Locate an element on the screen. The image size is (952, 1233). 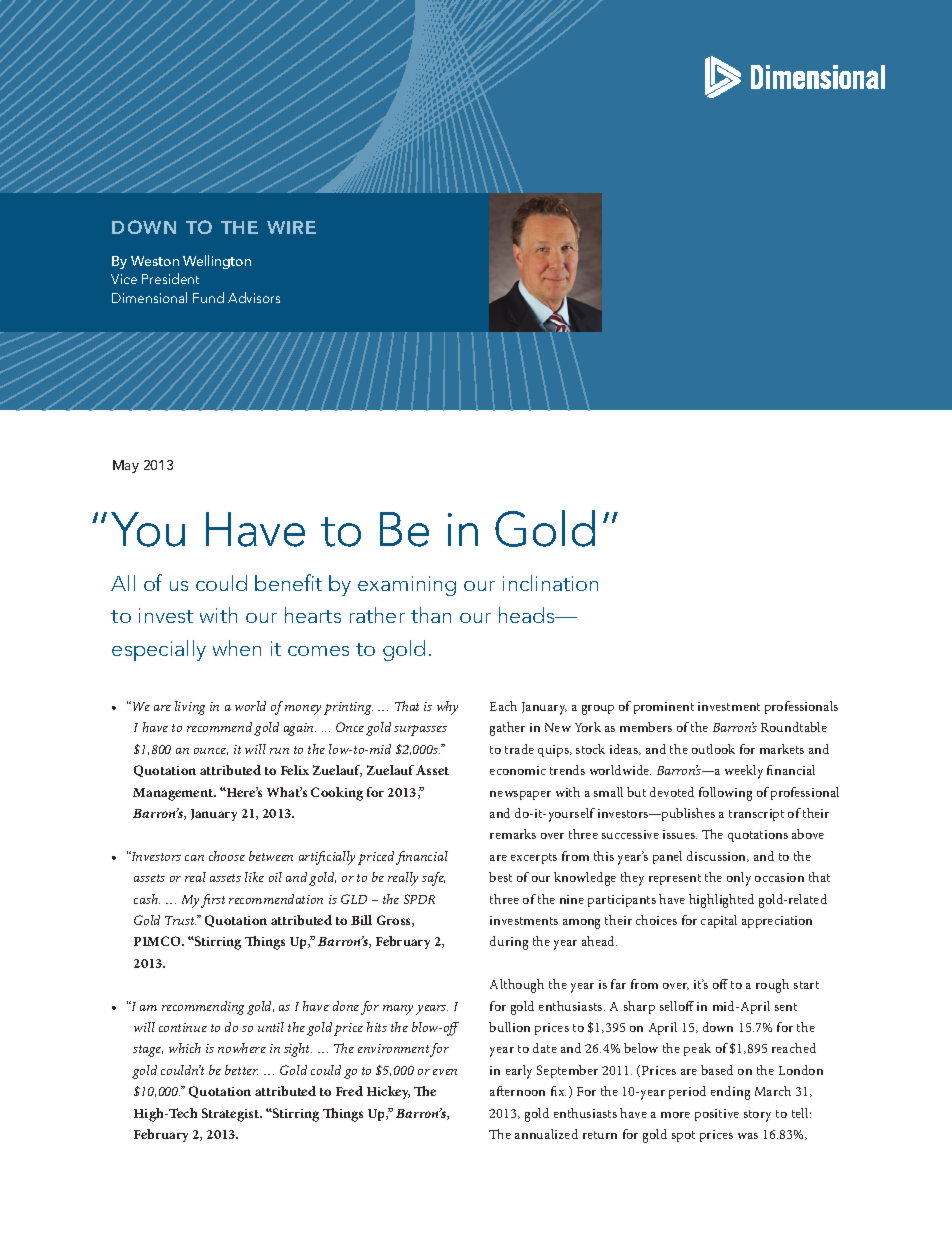
Wellington is located at coordinates (217, 262).
